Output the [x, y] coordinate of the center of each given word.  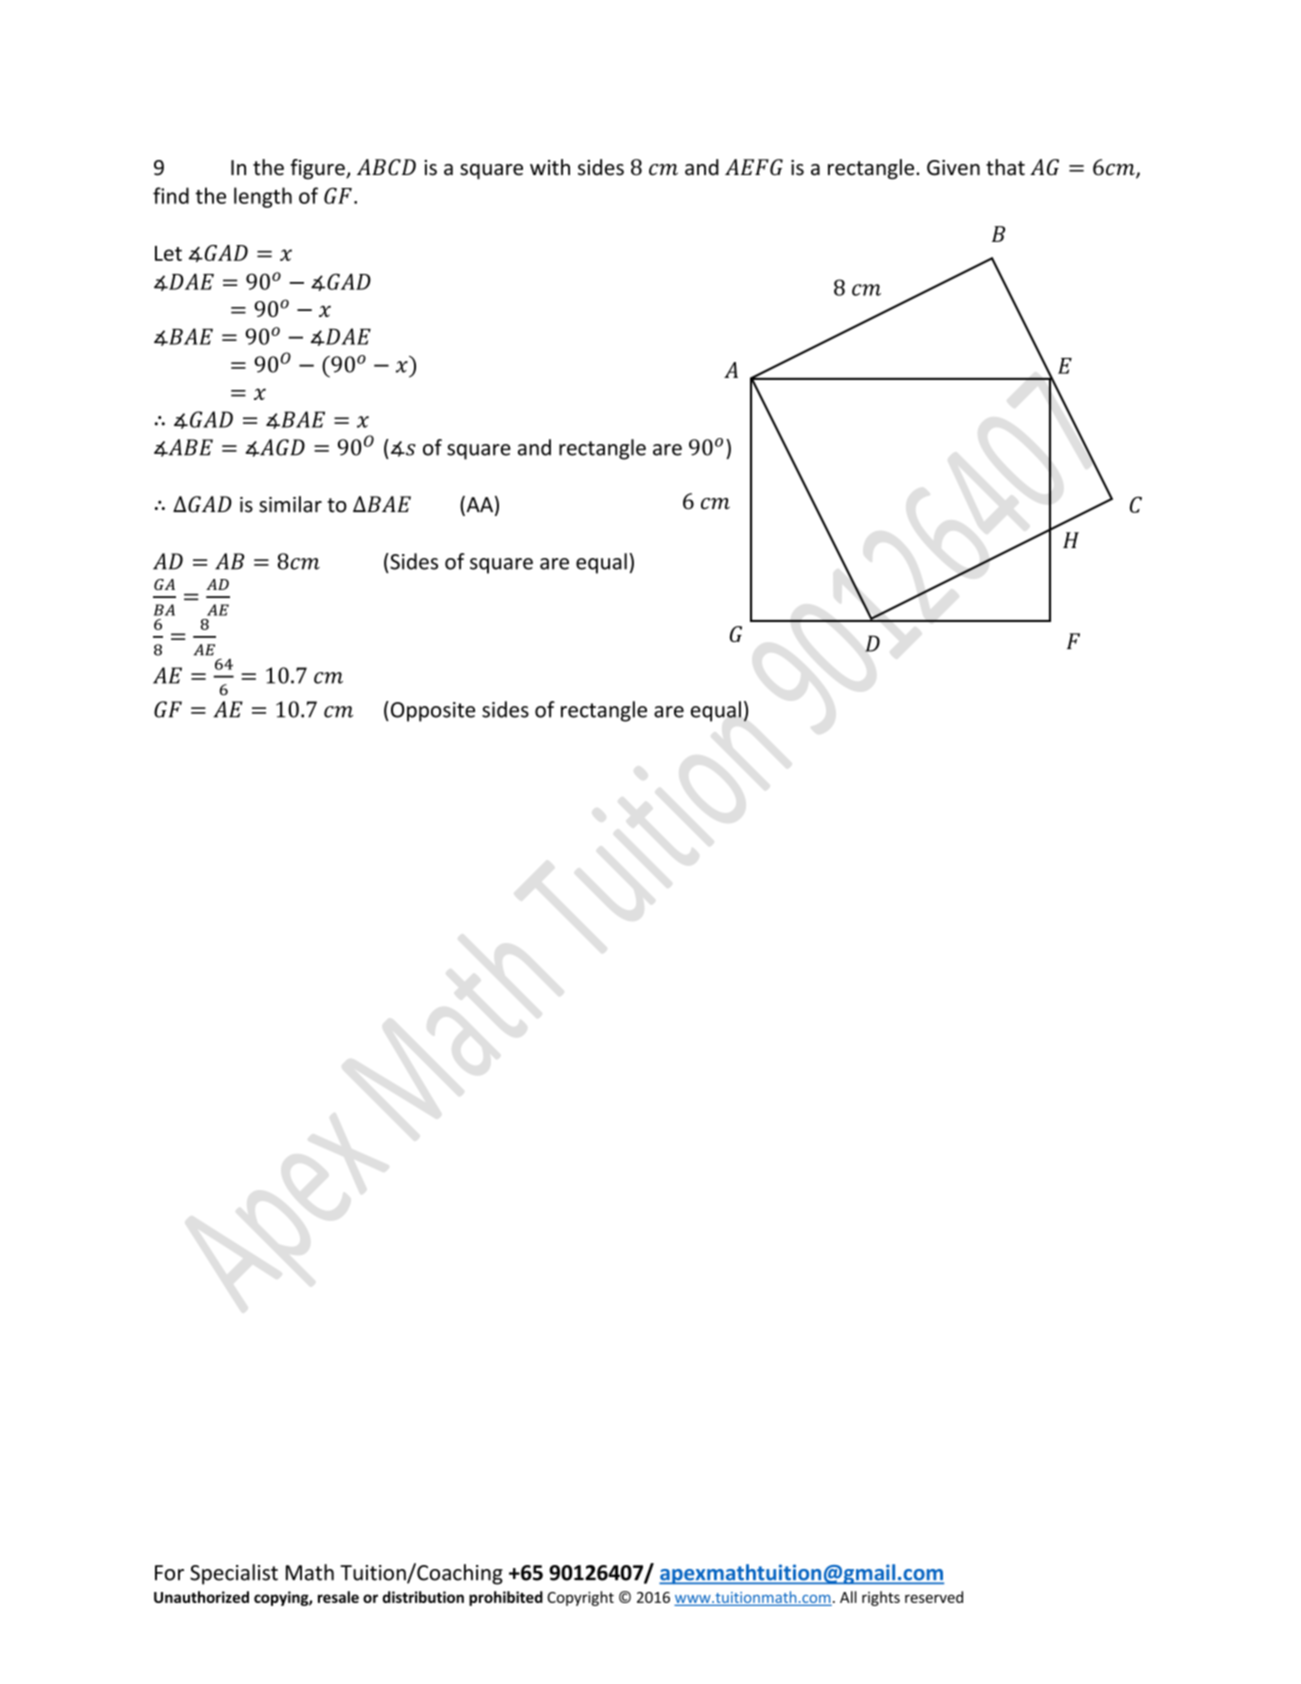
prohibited [506, 1598]
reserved [934, 1597]
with [550, 167]
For [169, 1573]
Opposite [431, 711]
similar [290, 504]
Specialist [234, 1574]
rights [881, 1598]
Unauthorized [201, 1597]
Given [953, 168]
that [1005, 167]
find [171, 195]
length [263, 197]
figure [318, 169]
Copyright [580, 1598]
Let [168, 253]
